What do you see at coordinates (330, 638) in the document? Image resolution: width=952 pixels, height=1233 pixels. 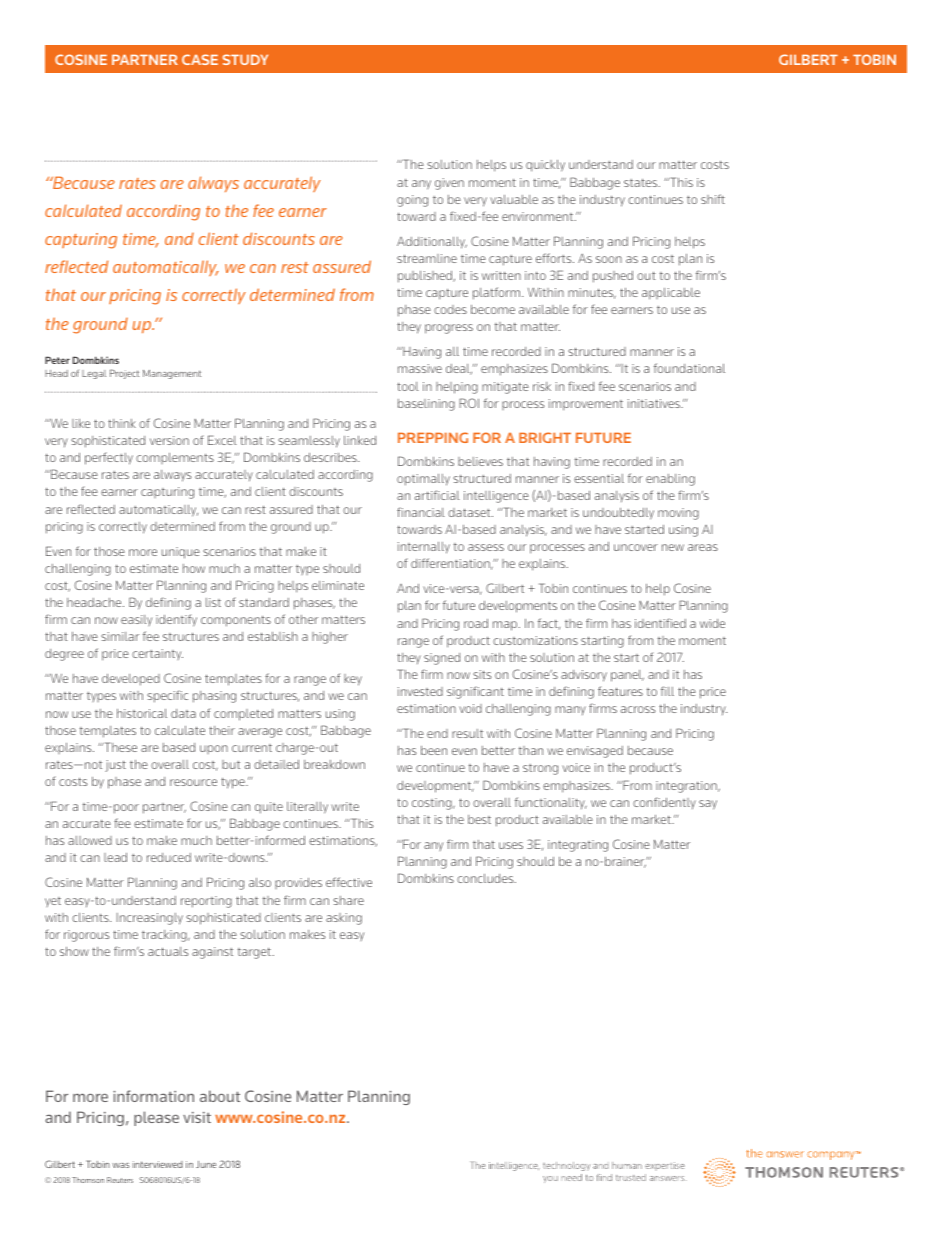 I see `higher` at bounding box center [330, 638].
